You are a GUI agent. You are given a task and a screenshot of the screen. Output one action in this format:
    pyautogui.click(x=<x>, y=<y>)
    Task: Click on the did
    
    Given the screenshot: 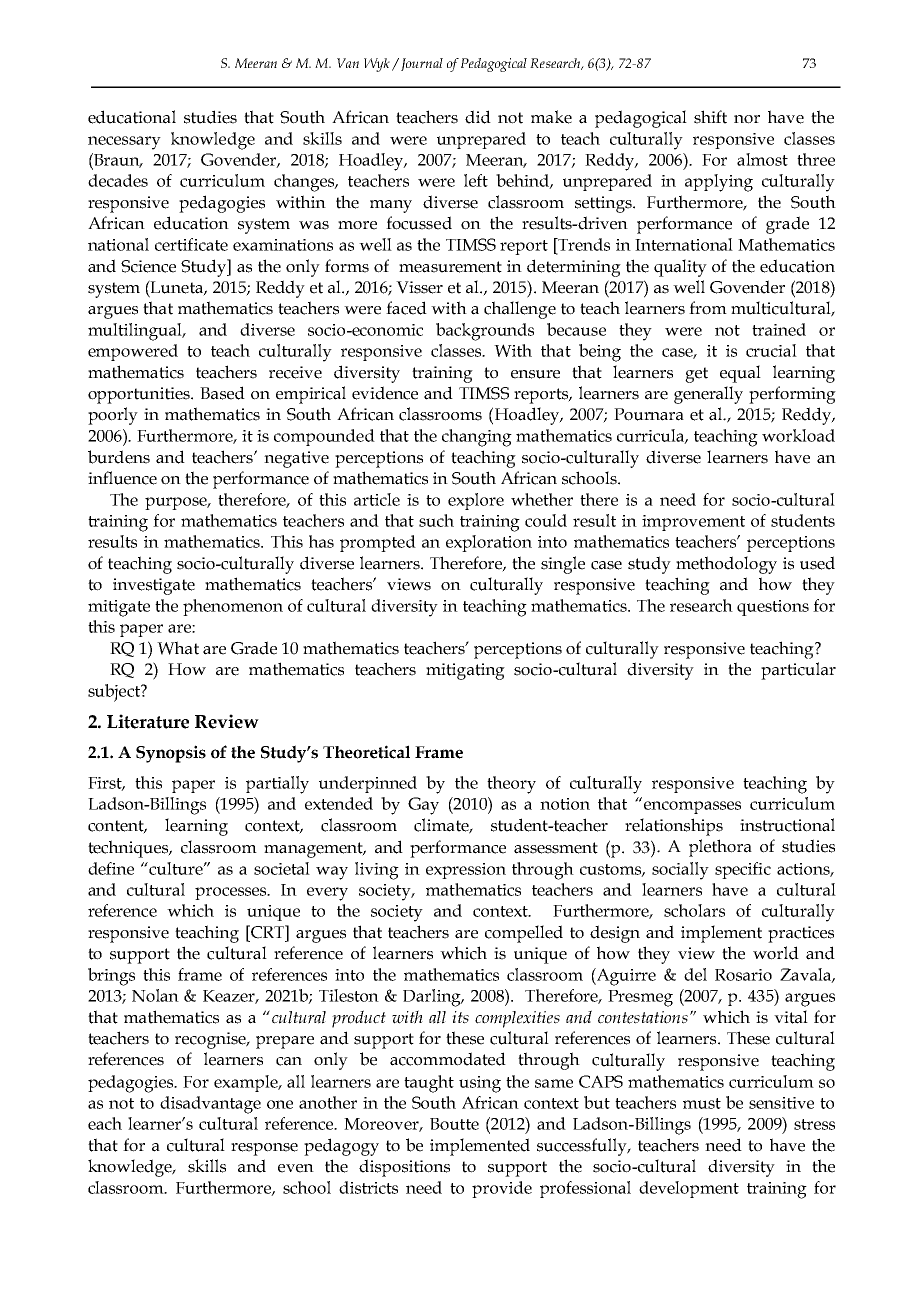 What is the action you would take?
    pyautogui.click(x=478, y=117)
